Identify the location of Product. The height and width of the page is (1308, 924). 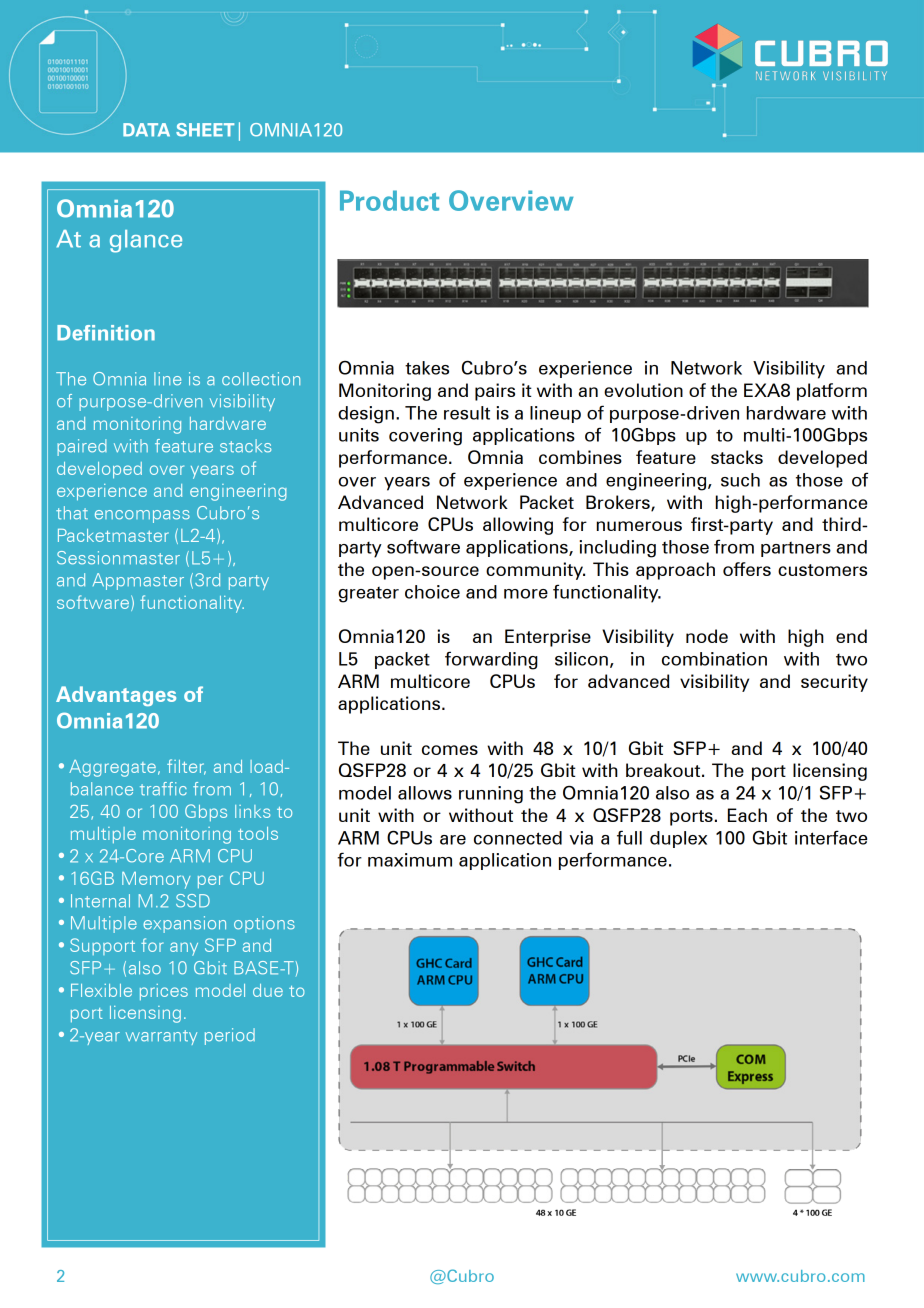
(389, 200).
